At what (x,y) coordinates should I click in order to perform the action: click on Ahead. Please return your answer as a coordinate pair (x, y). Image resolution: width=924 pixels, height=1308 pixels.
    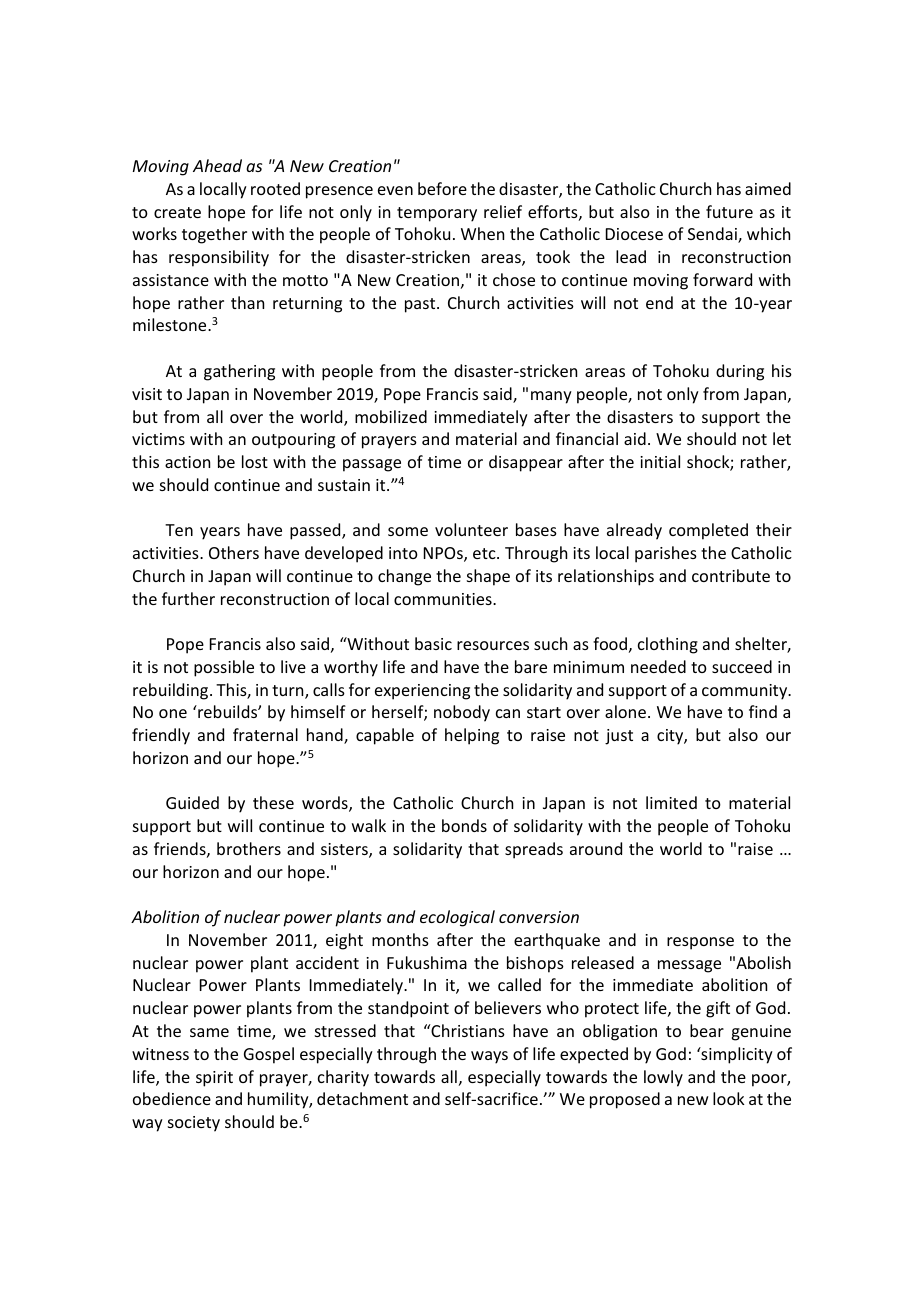
    Looking at the image, I should click on (217, 165).
